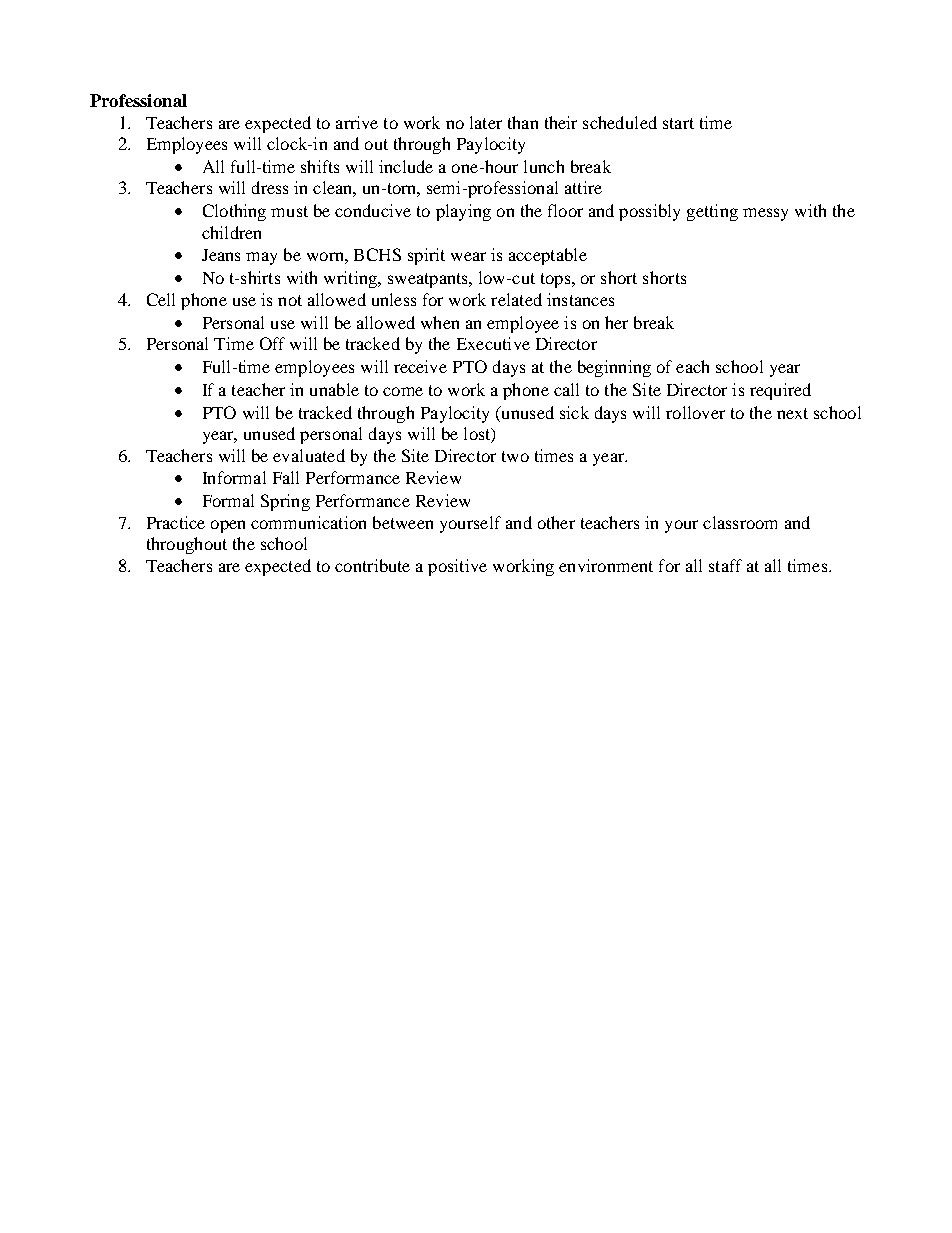 Image resolution: width=952 pixels, height=1233 pixels. I want to click on Executive, so click(493, 343).
